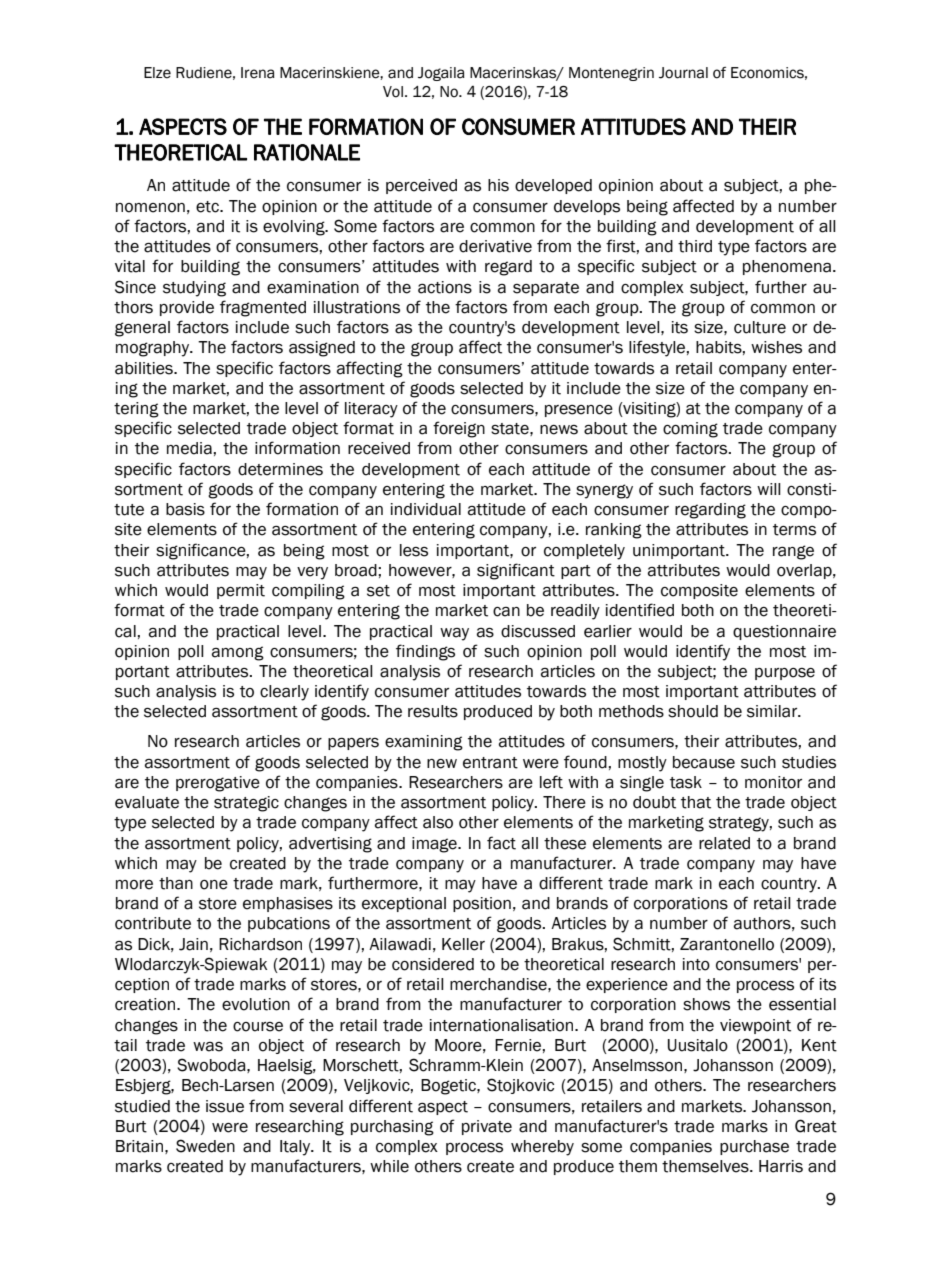  Describe the element at coordinates (459, 429) in the screenshot. I see `foreign` at that location.
